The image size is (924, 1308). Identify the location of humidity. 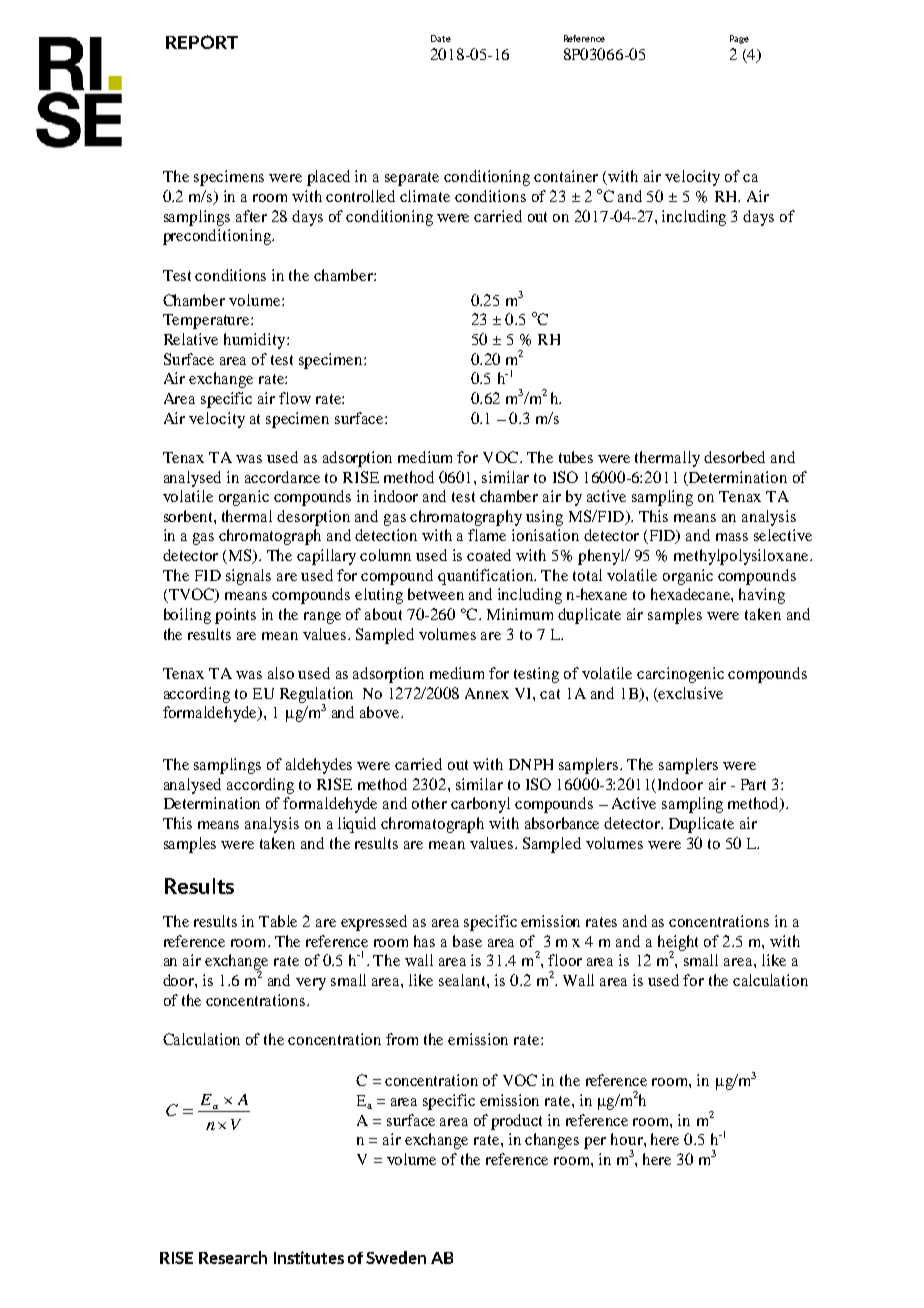
(256, 341).
